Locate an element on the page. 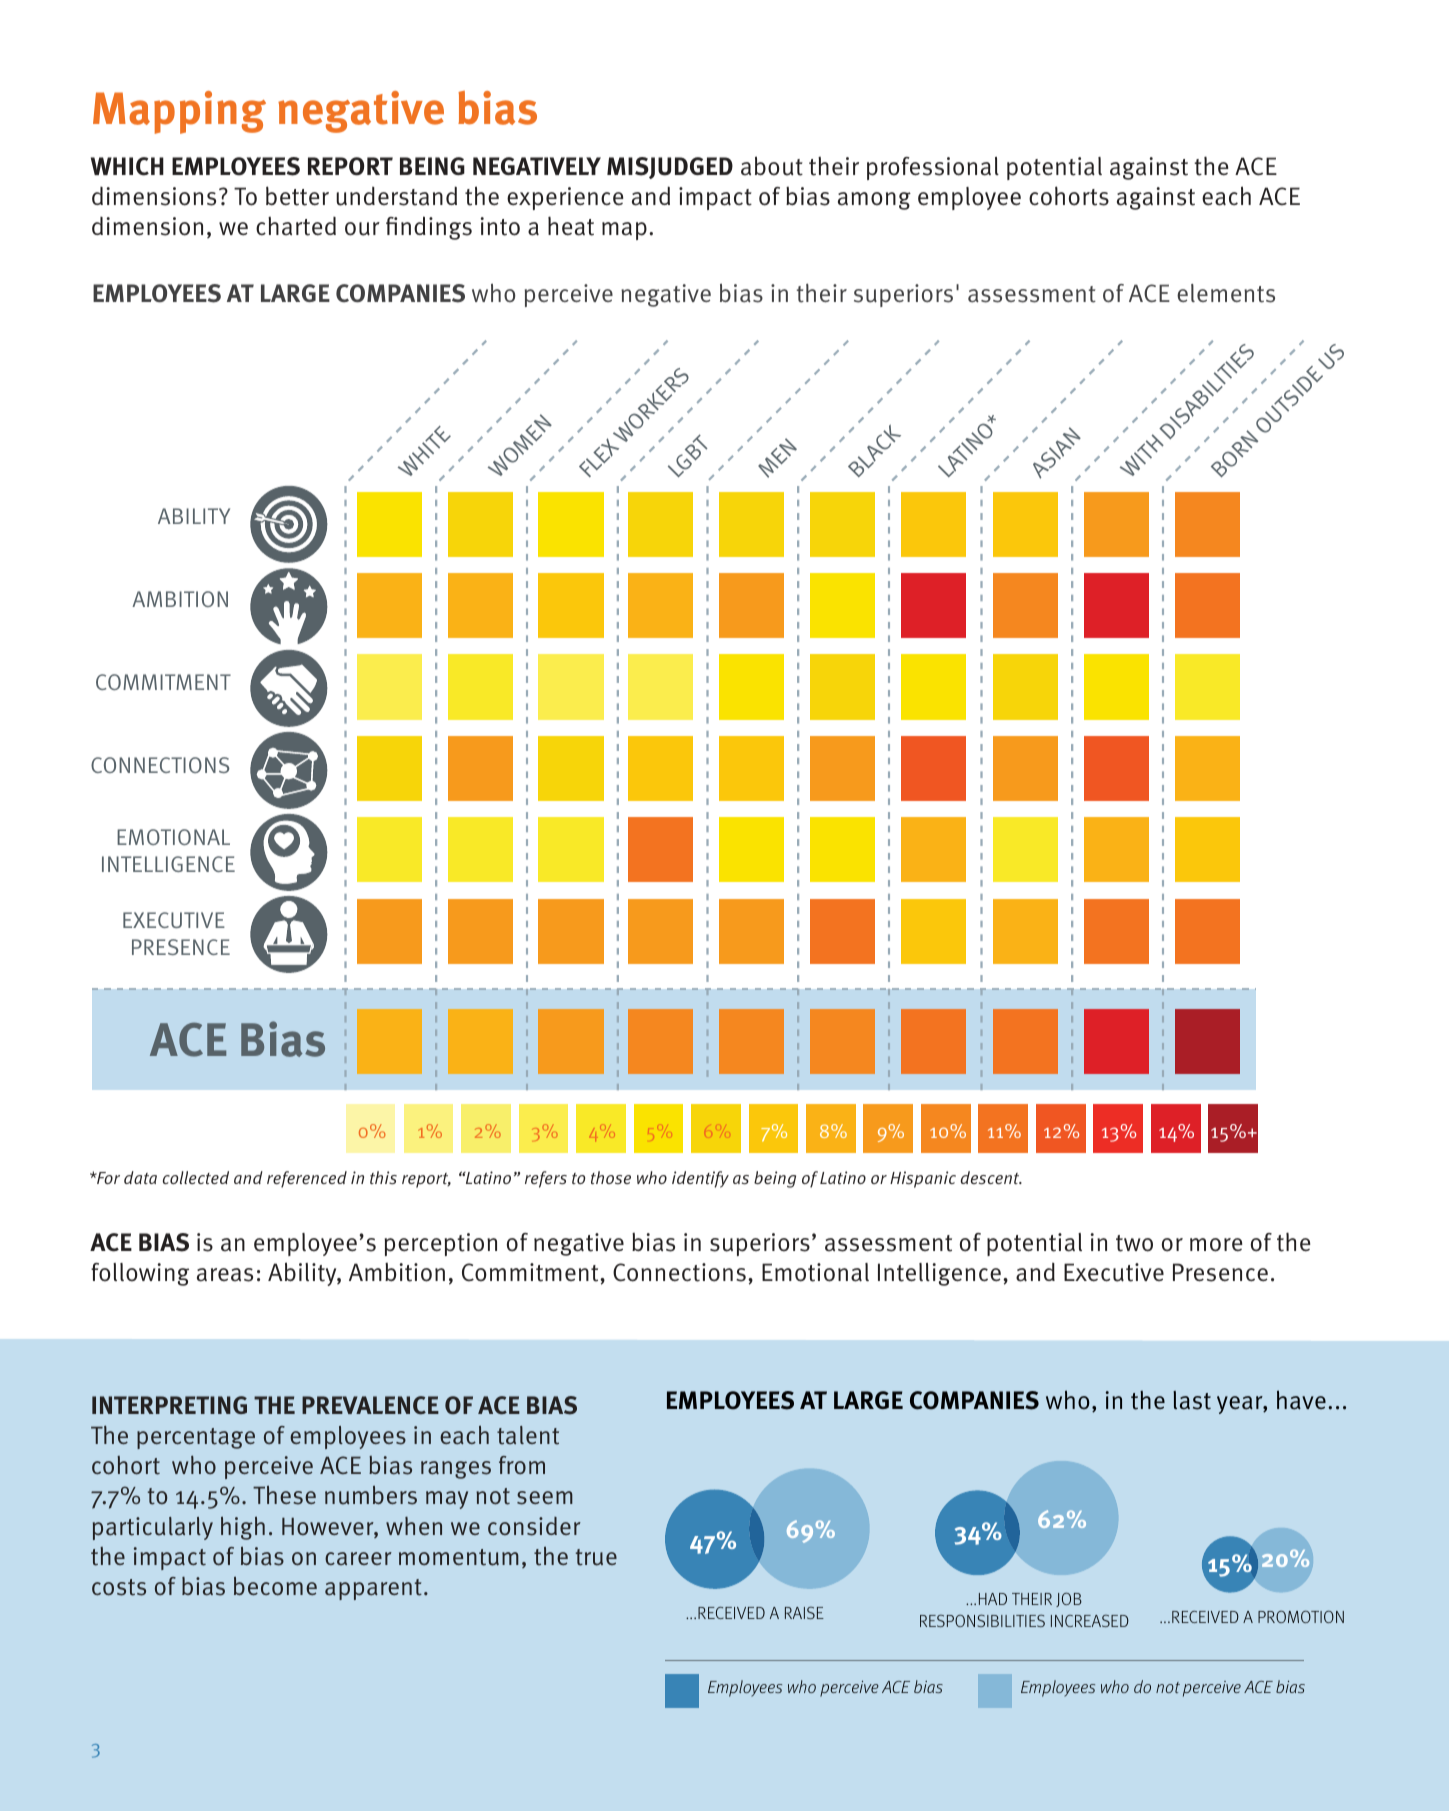  descent is located at coordinates (991, 1177).
